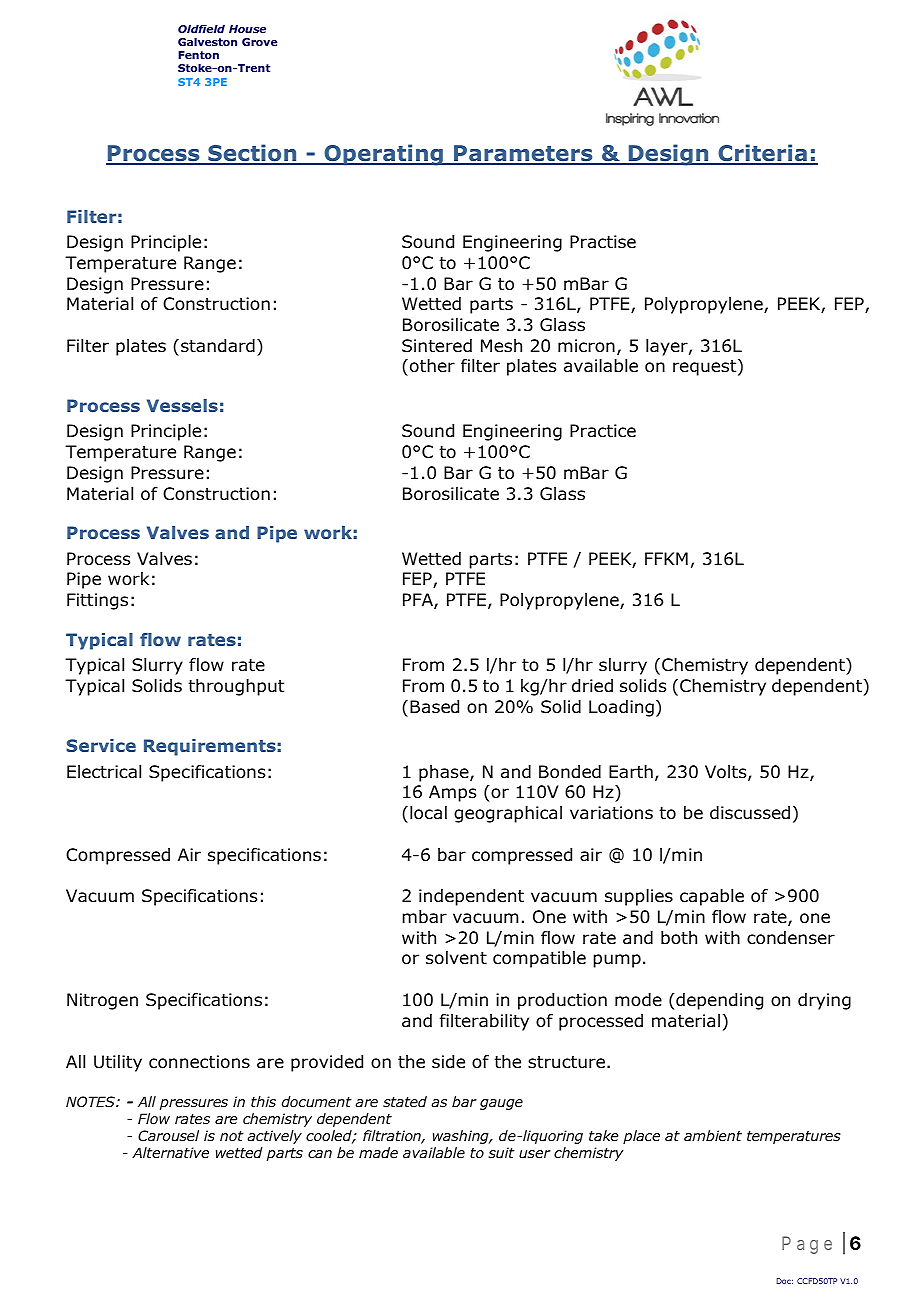 This image has height=1308, width=924. I want to click on PFA, so click(419, 601).
